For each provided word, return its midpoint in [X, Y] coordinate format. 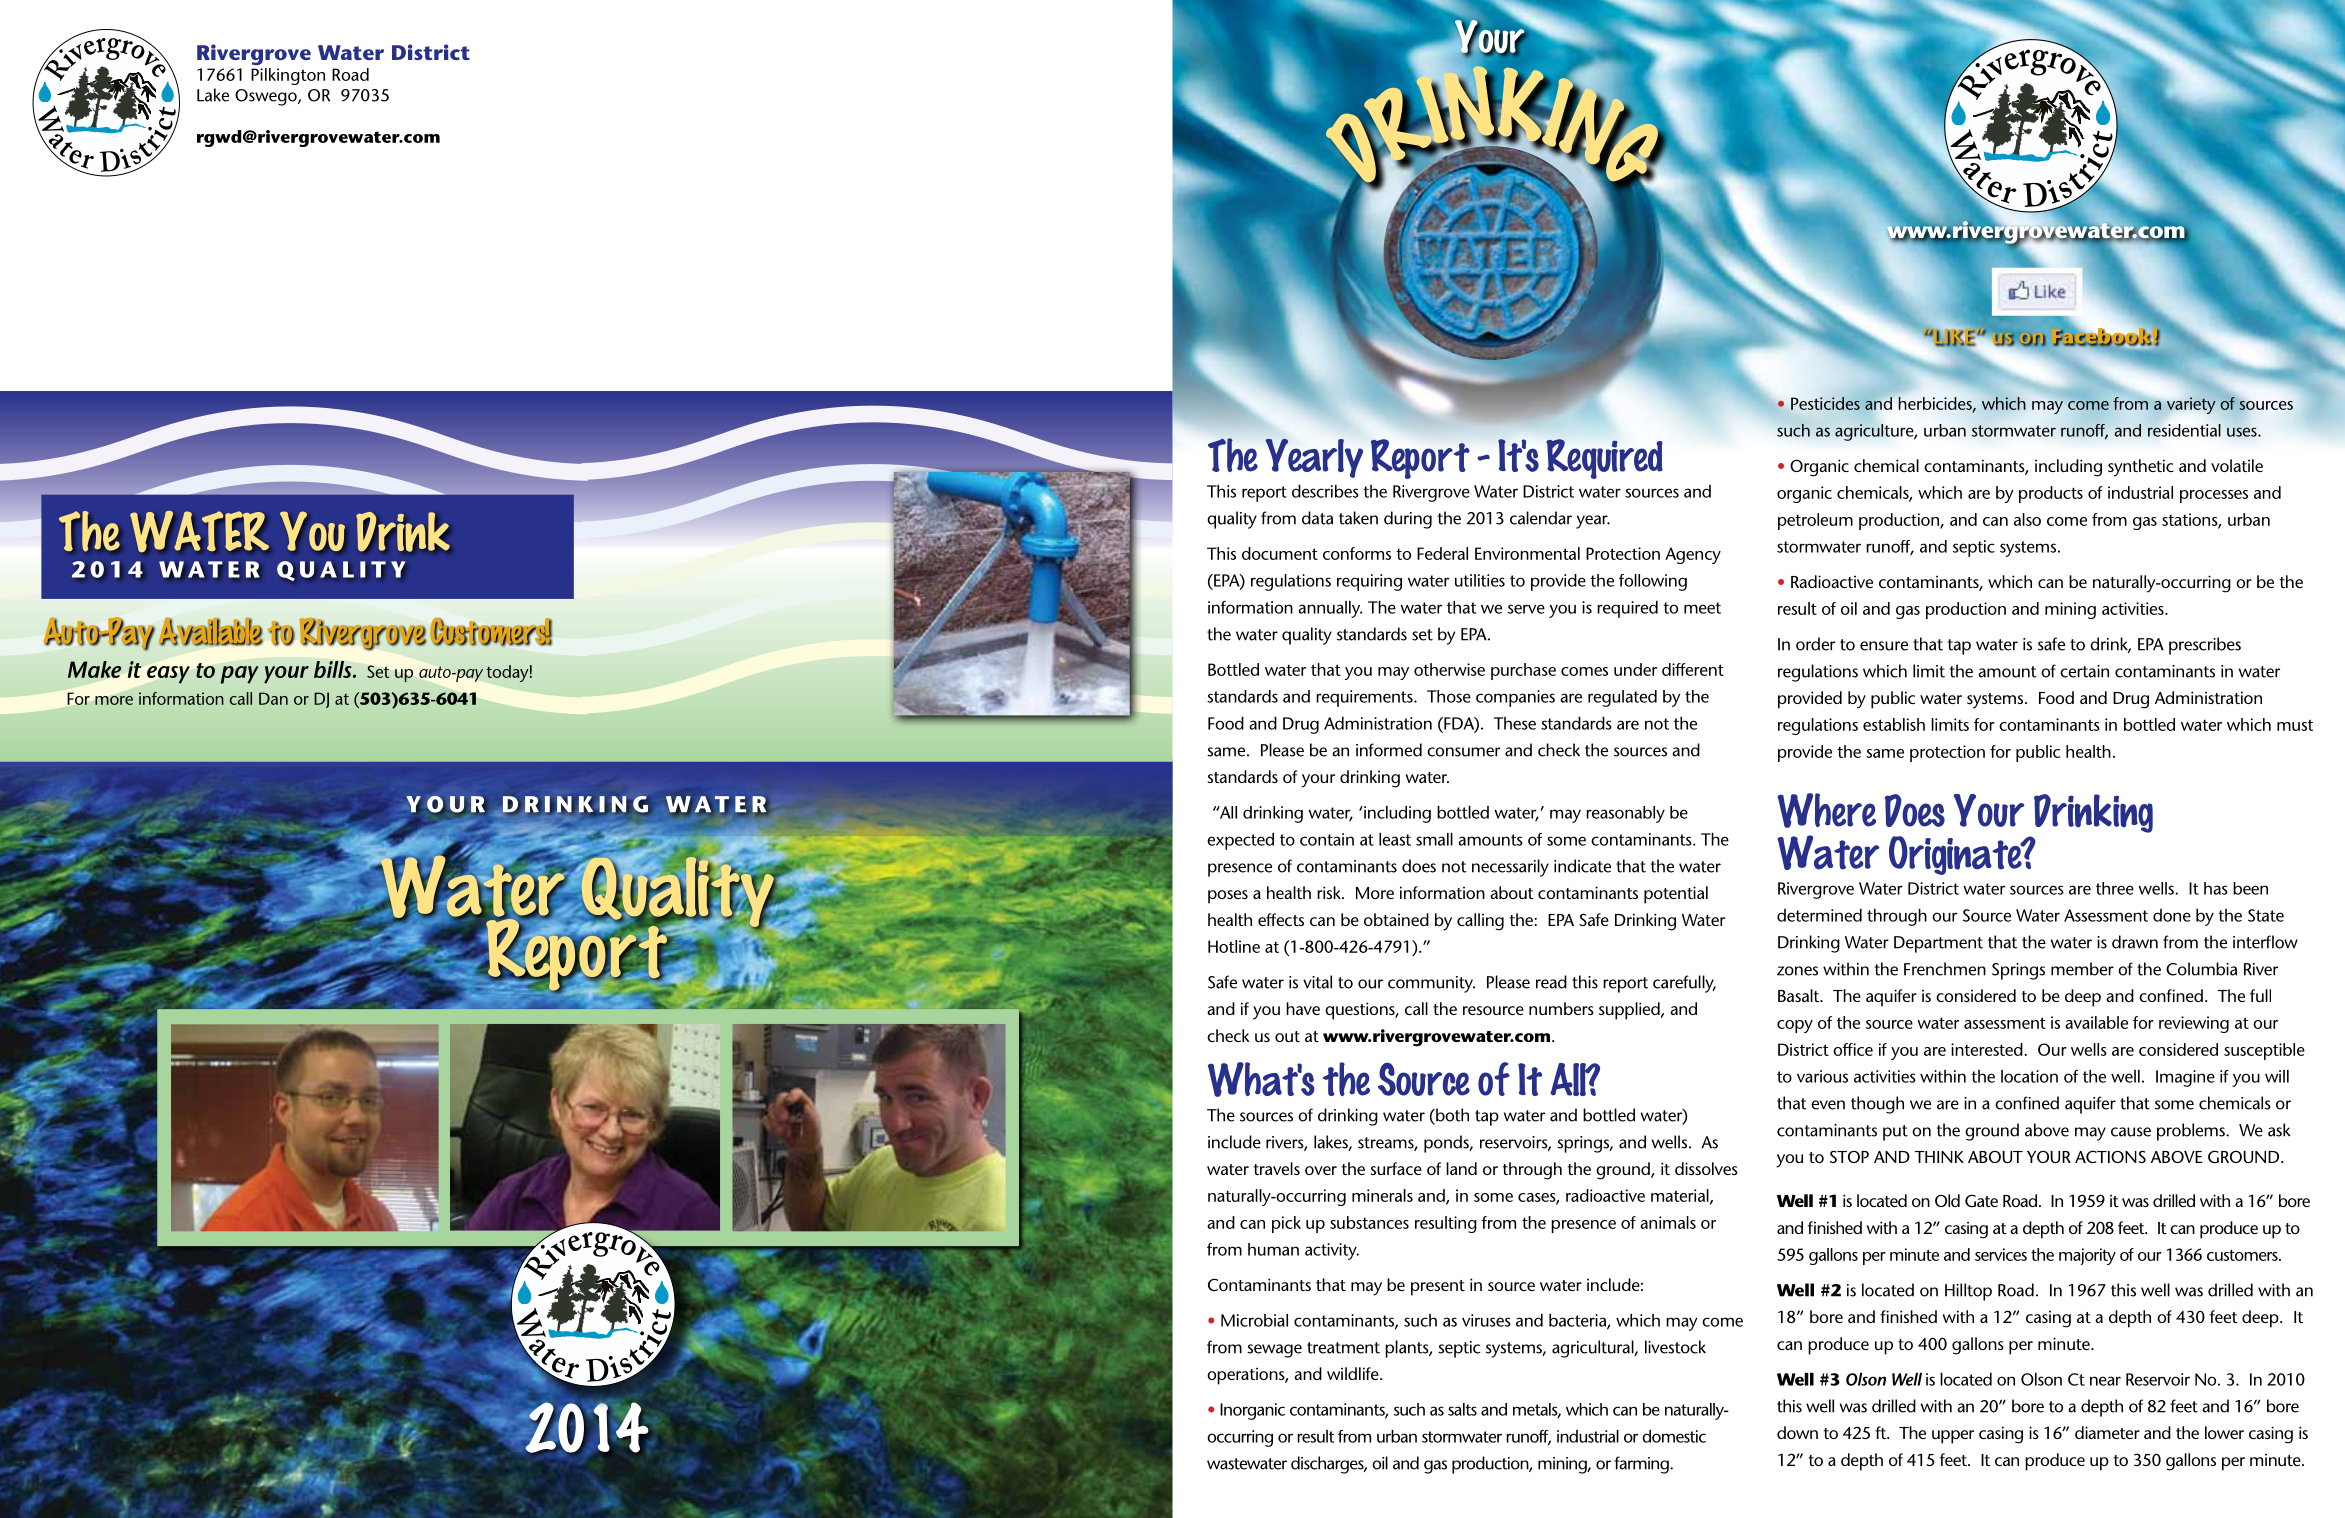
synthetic [2141, 468]
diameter [2107, 1432]
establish [1894, 724]
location [2029, 1076]
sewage [1274, 1351]
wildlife [1354, 1373]
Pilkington [288, 76]
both [1451, 1116]
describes [1325, 491]
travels [1276, 1168]
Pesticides [1825, 403]
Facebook [2102, 336]
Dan [273, 698]
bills [334, 669]
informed [1389, 750]
